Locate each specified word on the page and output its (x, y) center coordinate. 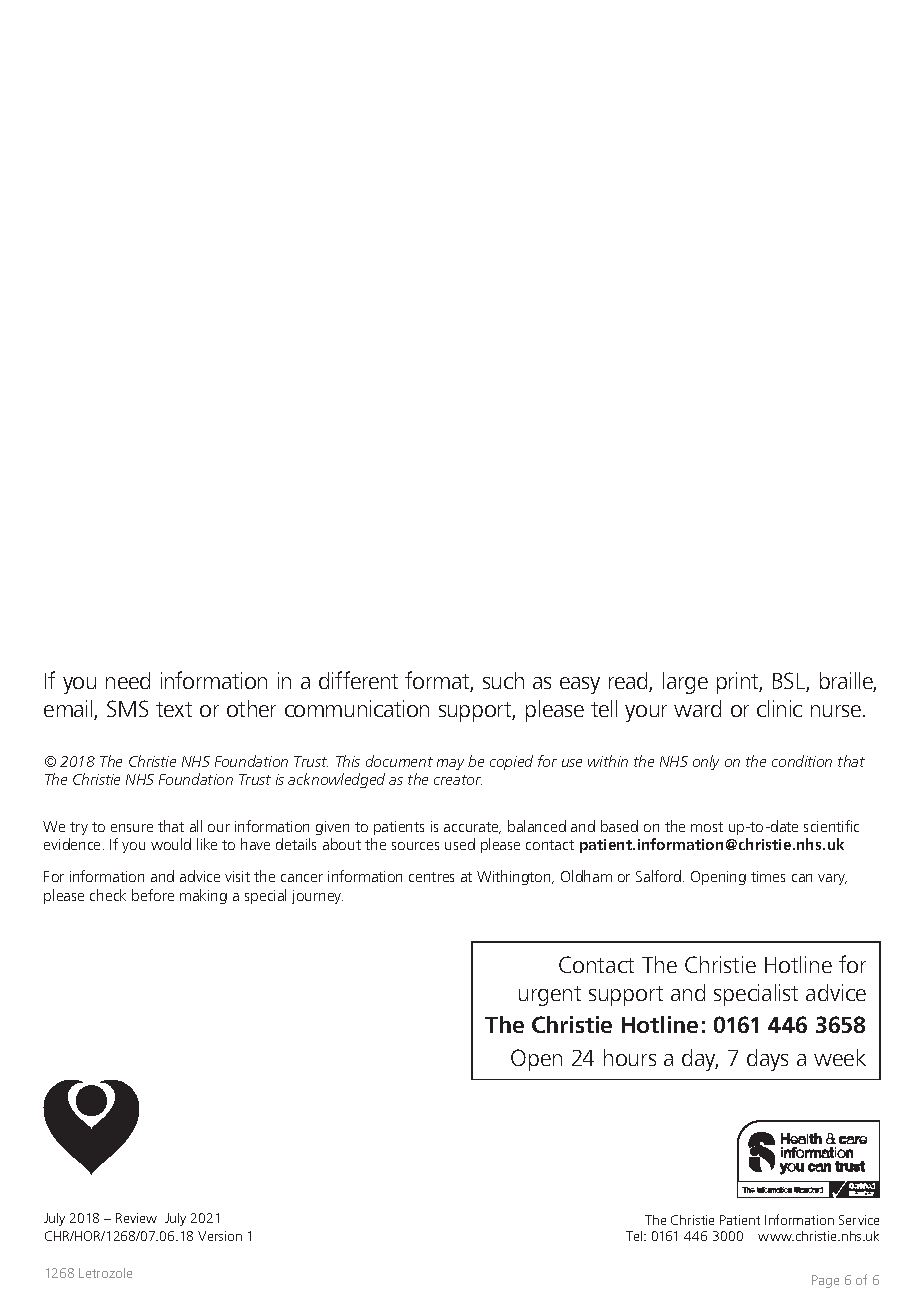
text (174, 709)
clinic (779, 708)
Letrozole (105, 1273)
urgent (550, 996)
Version (220, 1236)
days (767, 1060)
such (503, 680)
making (203, 896)
